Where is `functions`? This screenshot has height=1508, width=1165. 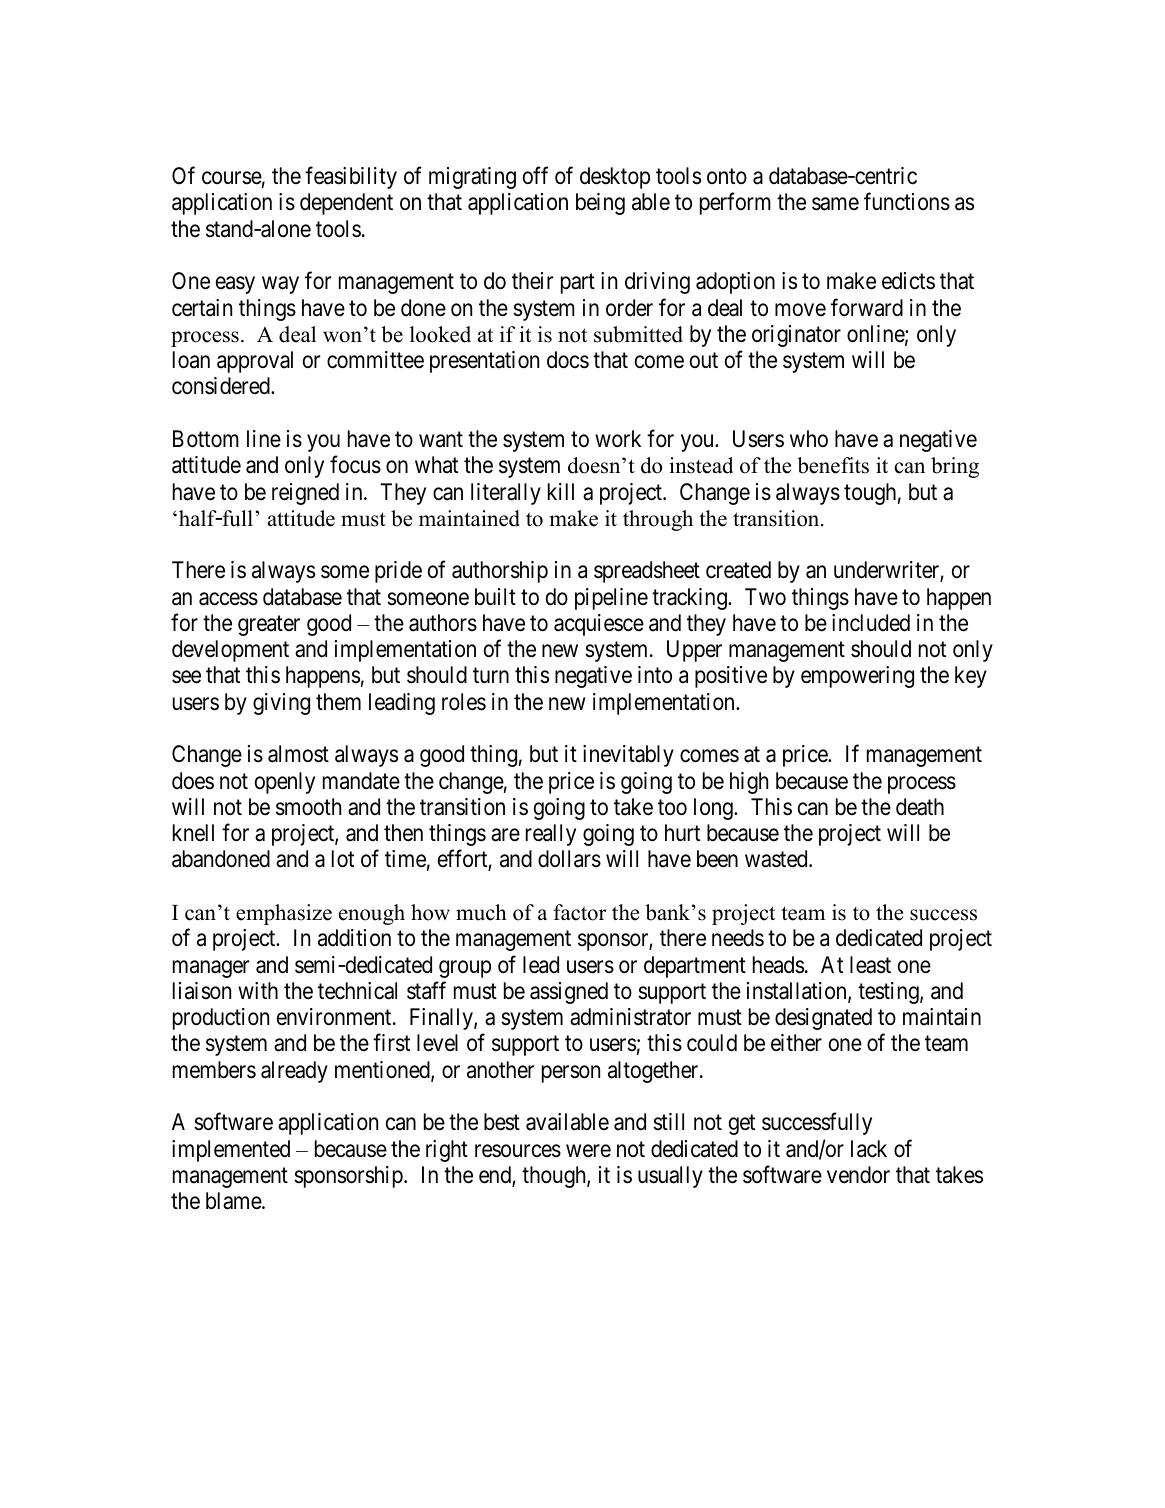 functions is located at coordinates (907, 202).
